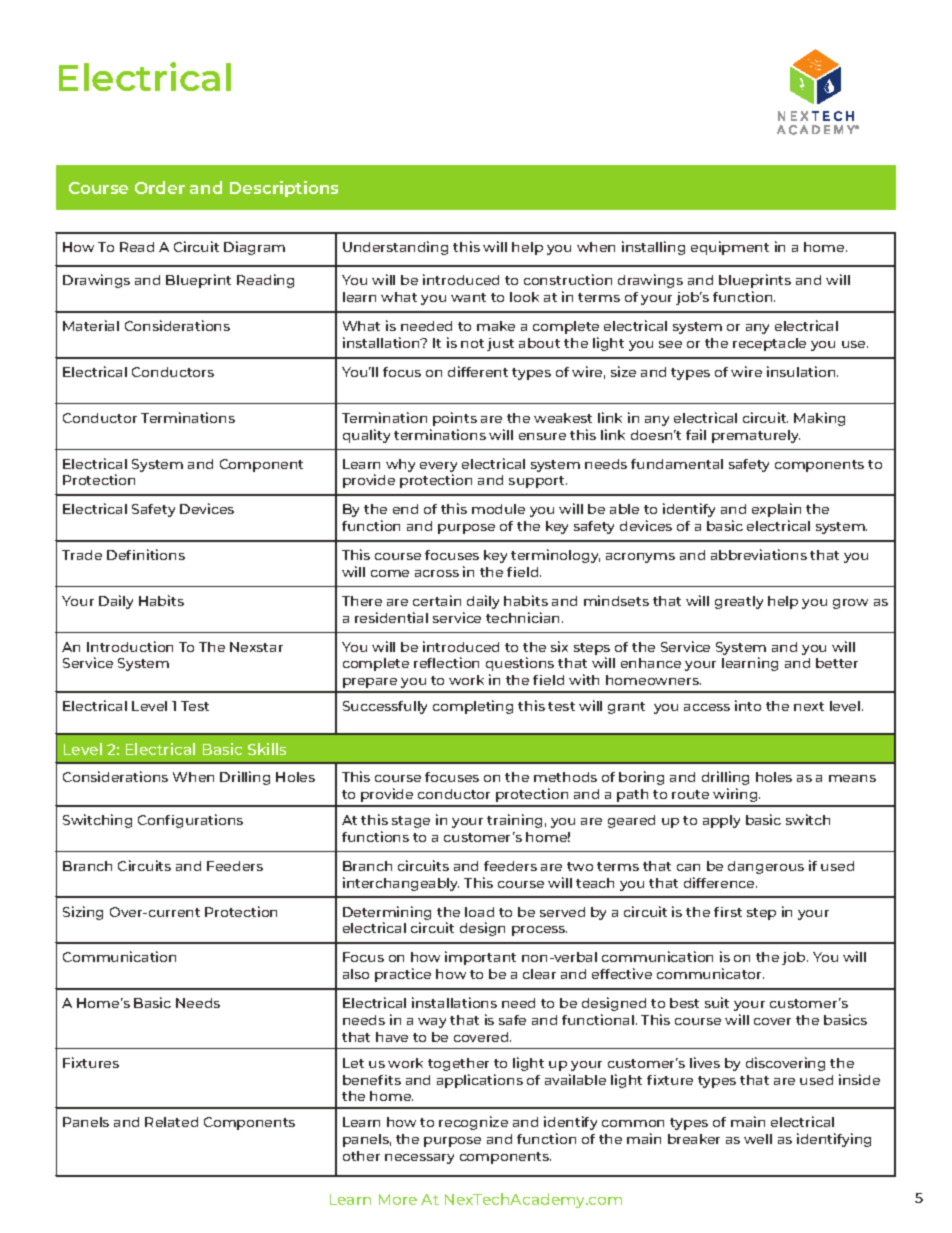 The image size is (952, 1233). I want to click on prematurely, so click(756, 436).
